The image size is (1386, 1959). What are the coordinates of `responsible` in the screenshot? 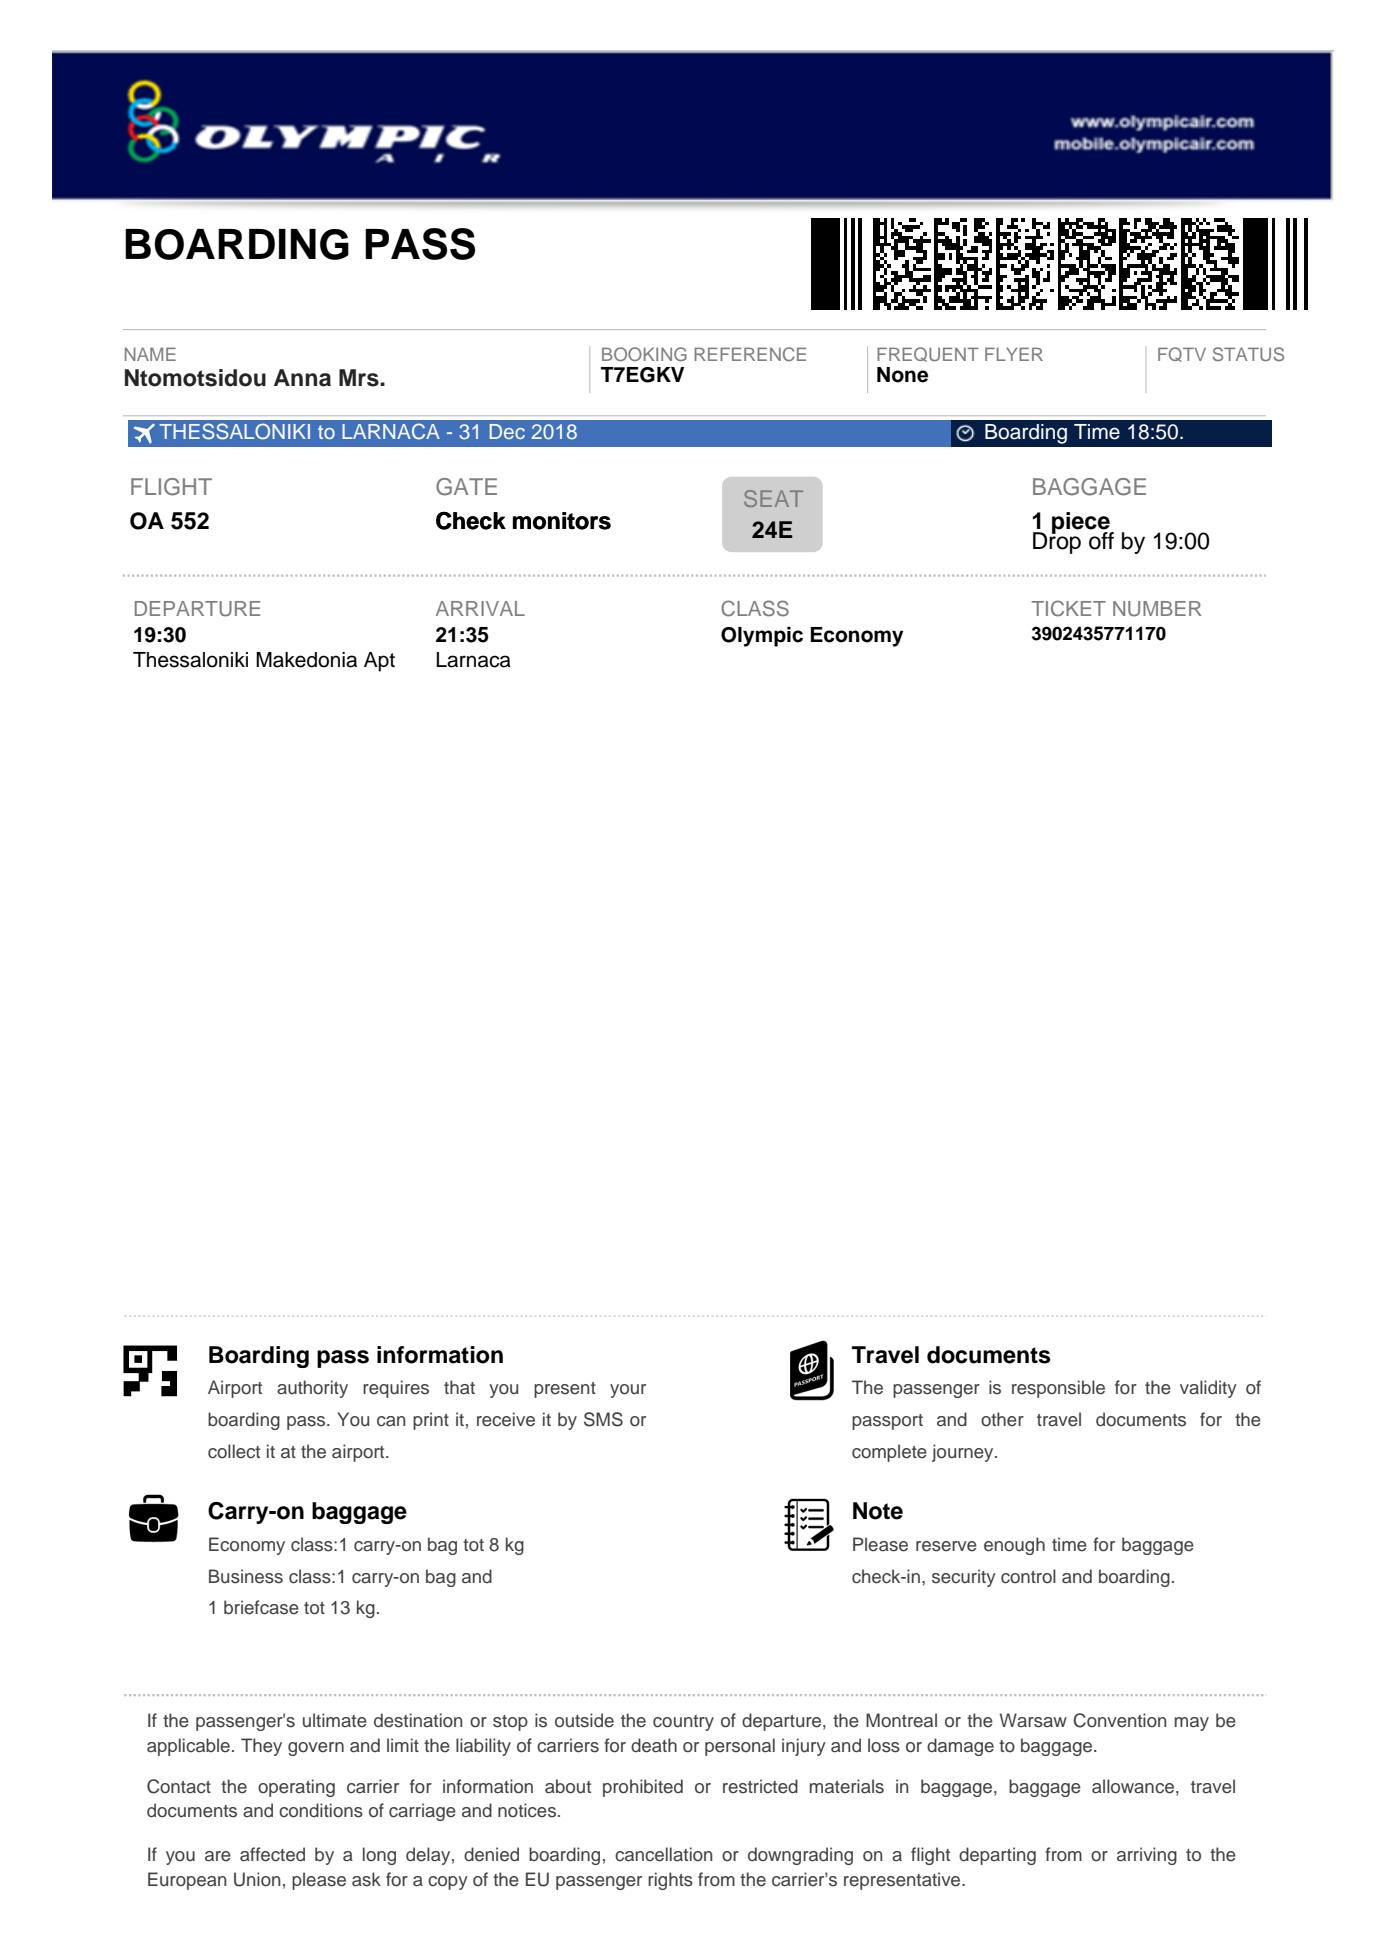 It's located at (1058, 1389).
